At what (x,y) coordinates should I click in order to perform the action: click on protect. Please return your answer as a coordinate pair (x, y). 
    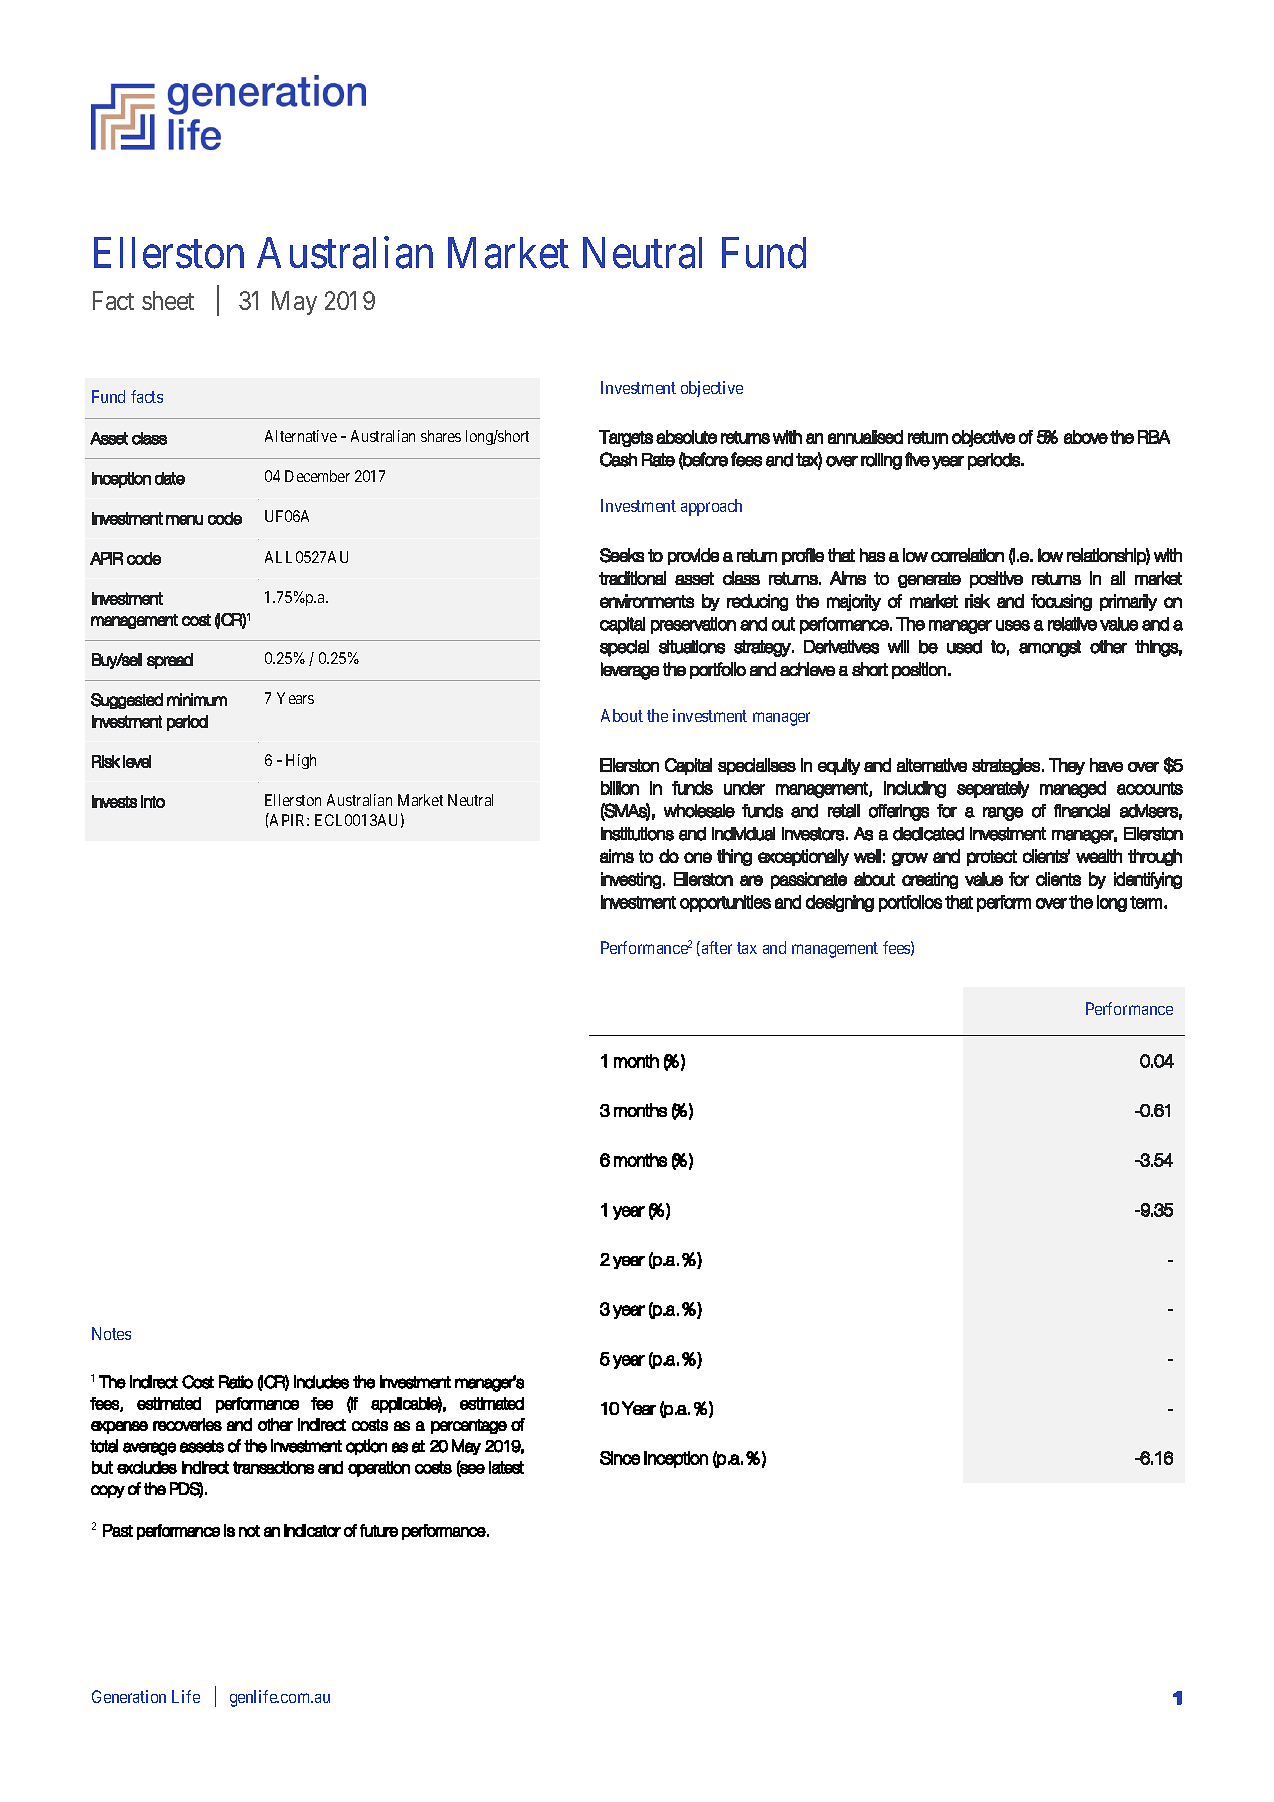
    Looking at the image, I should click on (992, 858).
